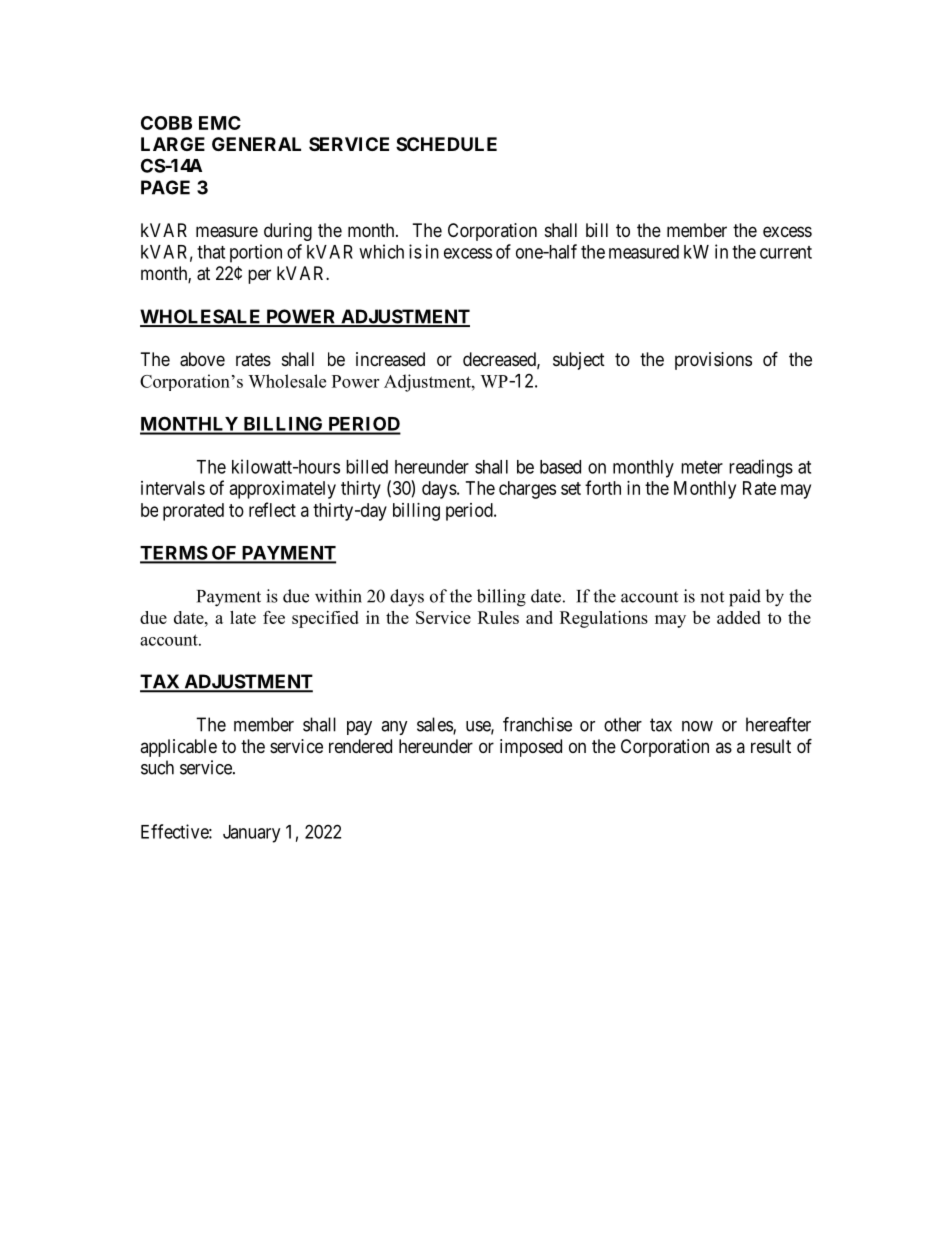 Image resolution: width=952 pixels, height=1233 pixels. I want to click on current, so click(786, 252).
